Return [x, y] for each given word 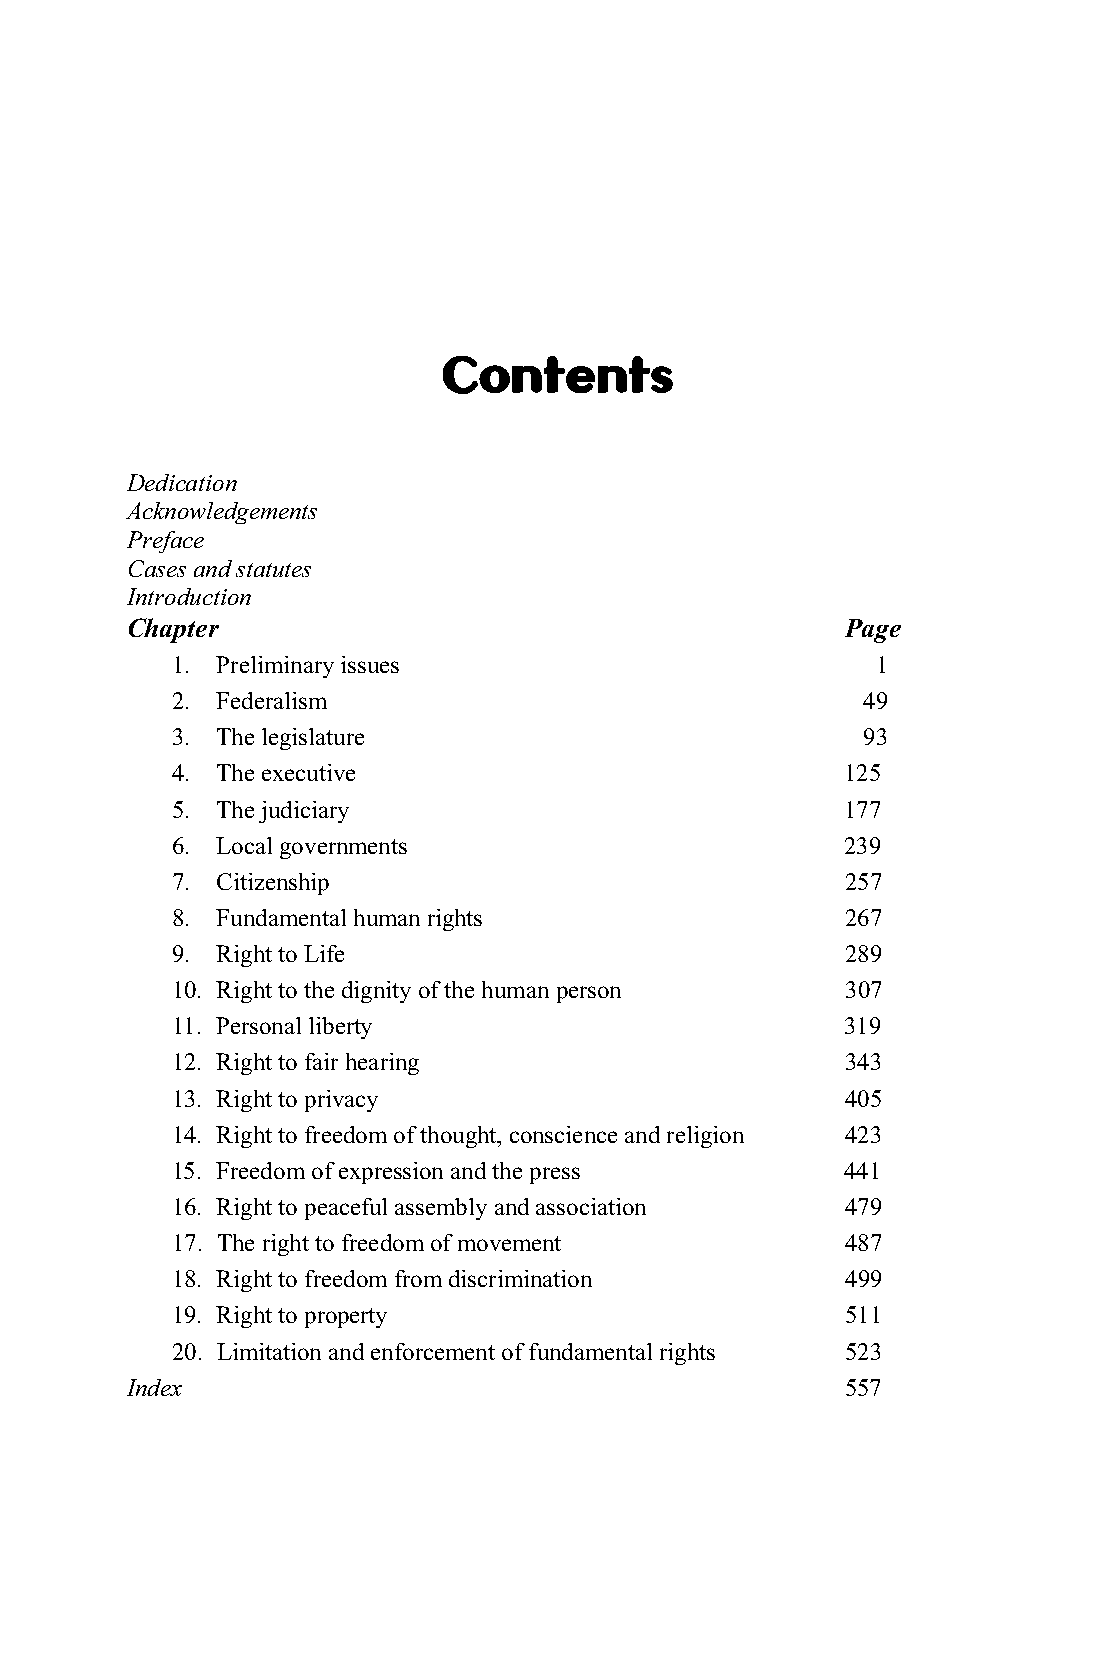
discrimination [520, 1278]
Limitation [269, 1351]
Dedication [182, 482]
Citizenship [273, 884]
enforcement [433, 1351]
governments [343, 849]
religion [705, 1137]
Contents [558, 375]
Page [873, 631]
